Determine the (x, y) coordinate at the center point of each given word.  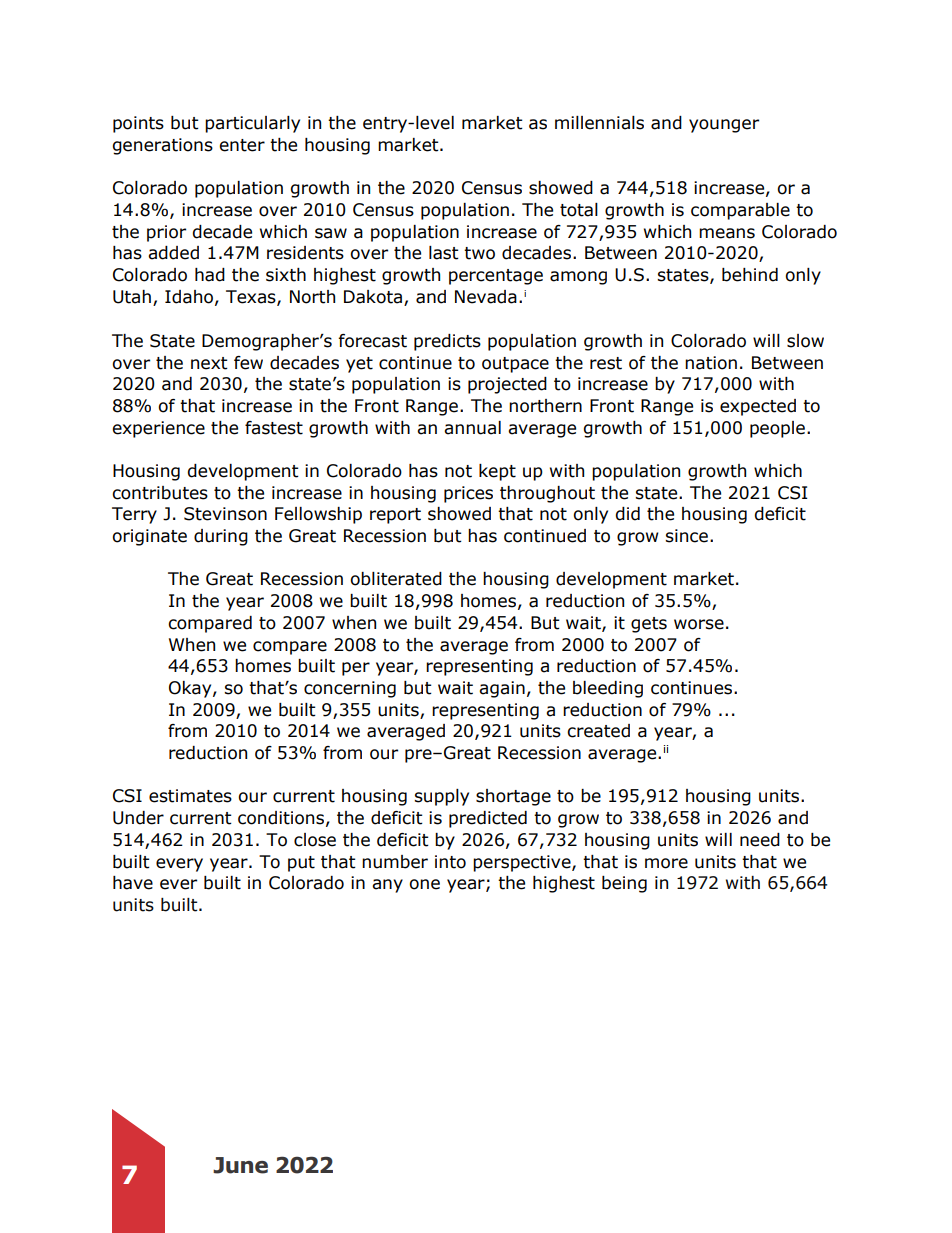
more (666, 863)
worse (699, 624)
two (479, 253)
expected (758, 407)
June (240, 1165)
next (209, 363)
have (133, 883)
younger (724, 126)
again (502, 689)
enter (242, 145)
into (450, 862)
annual (472, 428)
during (221, 537)
